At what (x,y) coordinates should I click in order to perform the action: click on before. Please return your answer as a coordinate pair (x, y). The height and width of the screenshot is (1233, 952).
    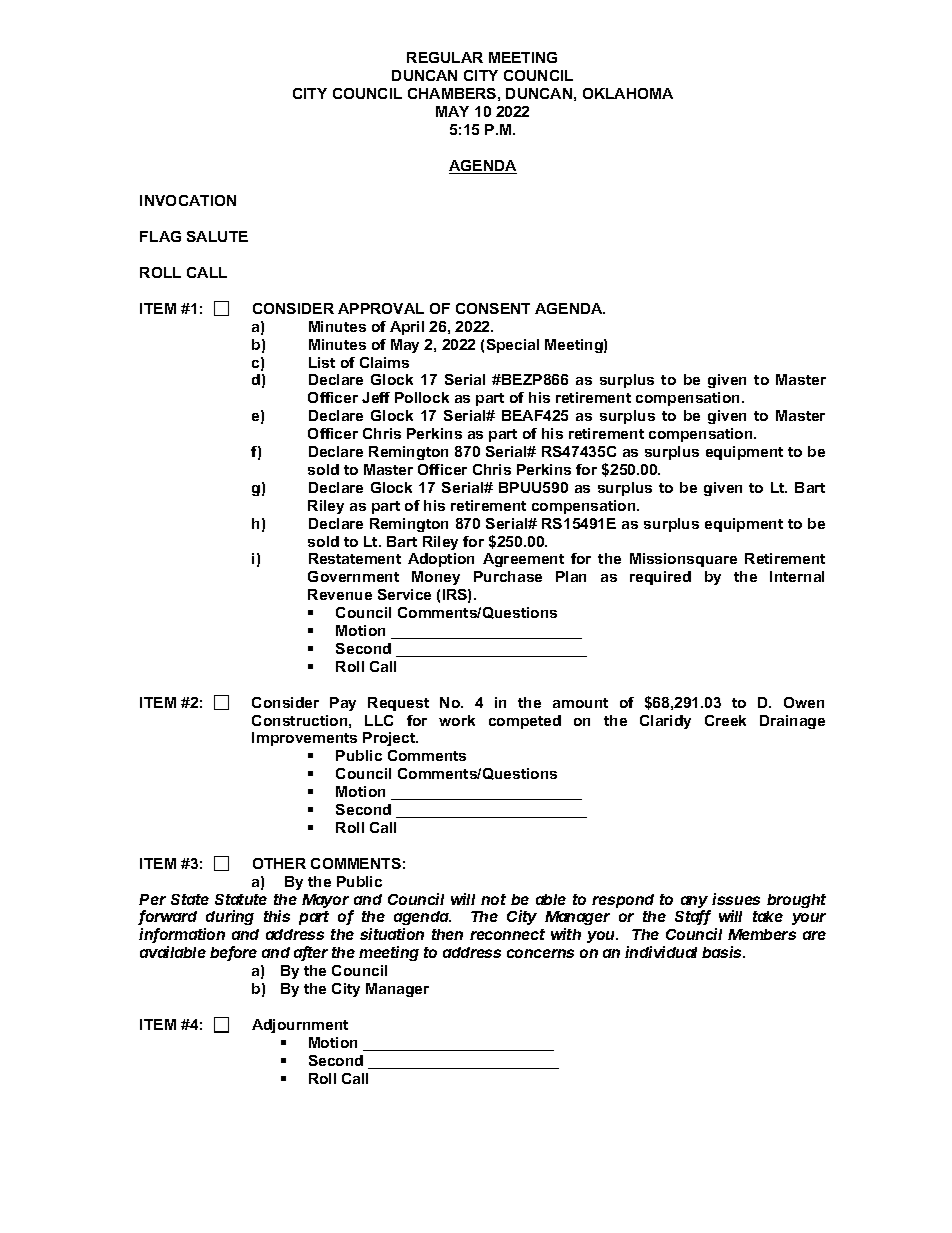
    Looking at the image, I should click on (233, 953).
